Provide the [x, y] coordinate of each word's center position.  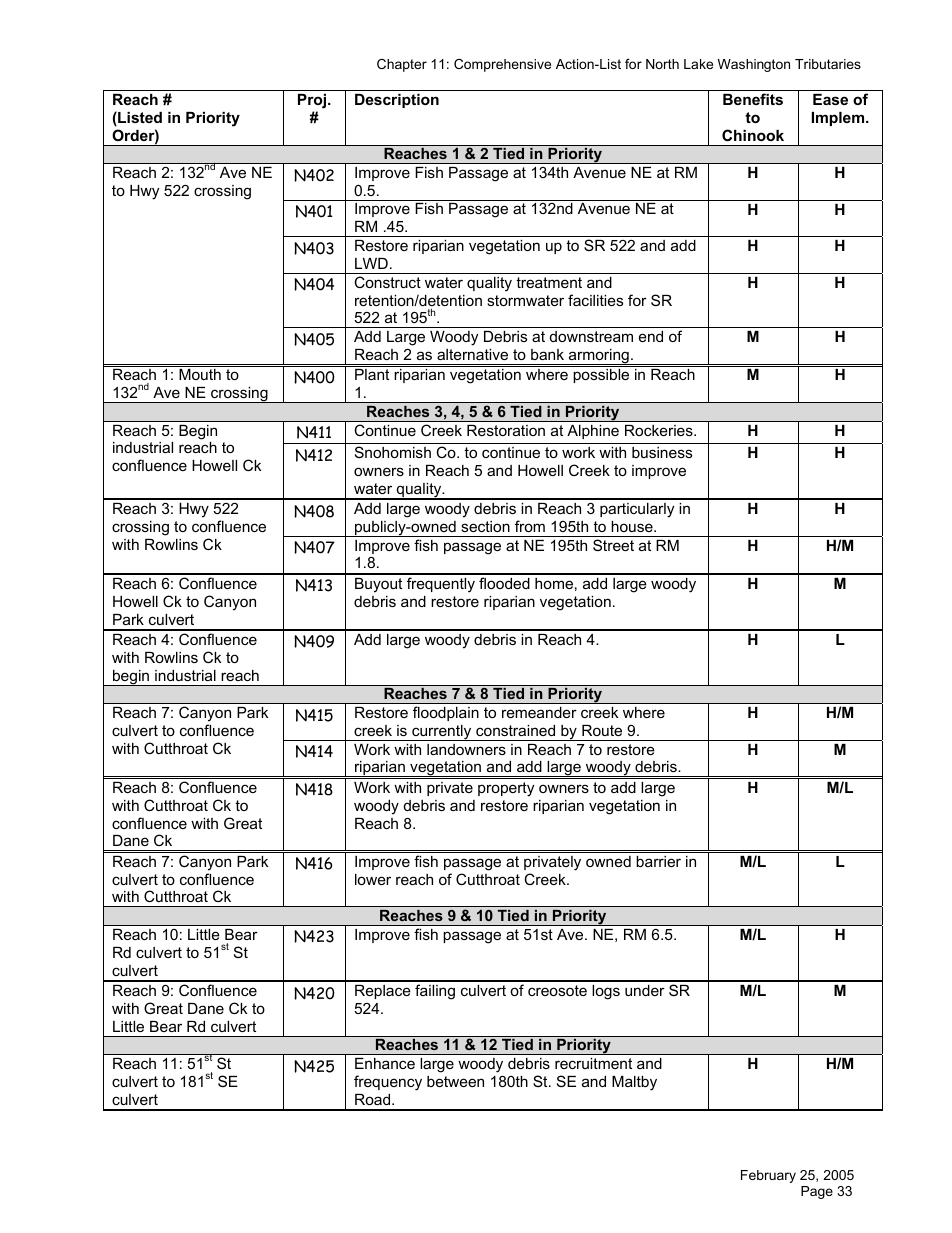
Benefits [753, 99]
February [768, 1176]
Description [397, 101]
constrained [515, 730]
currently [442, 733]
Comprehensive [502, 65]
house [633, 526]
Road [374, 1099]
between [455, 1081]
